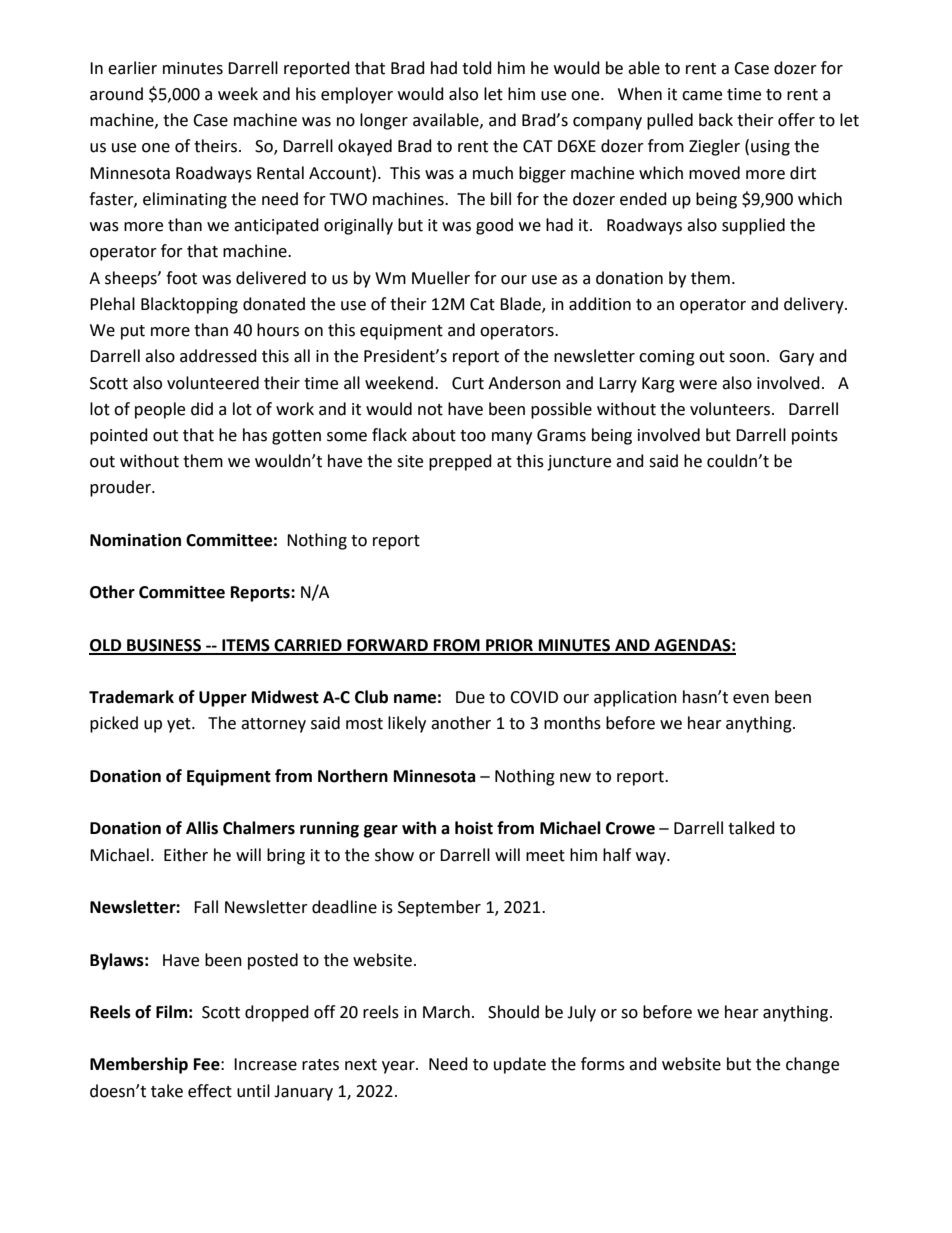  I want to click on effect, so click(210, 1091).
